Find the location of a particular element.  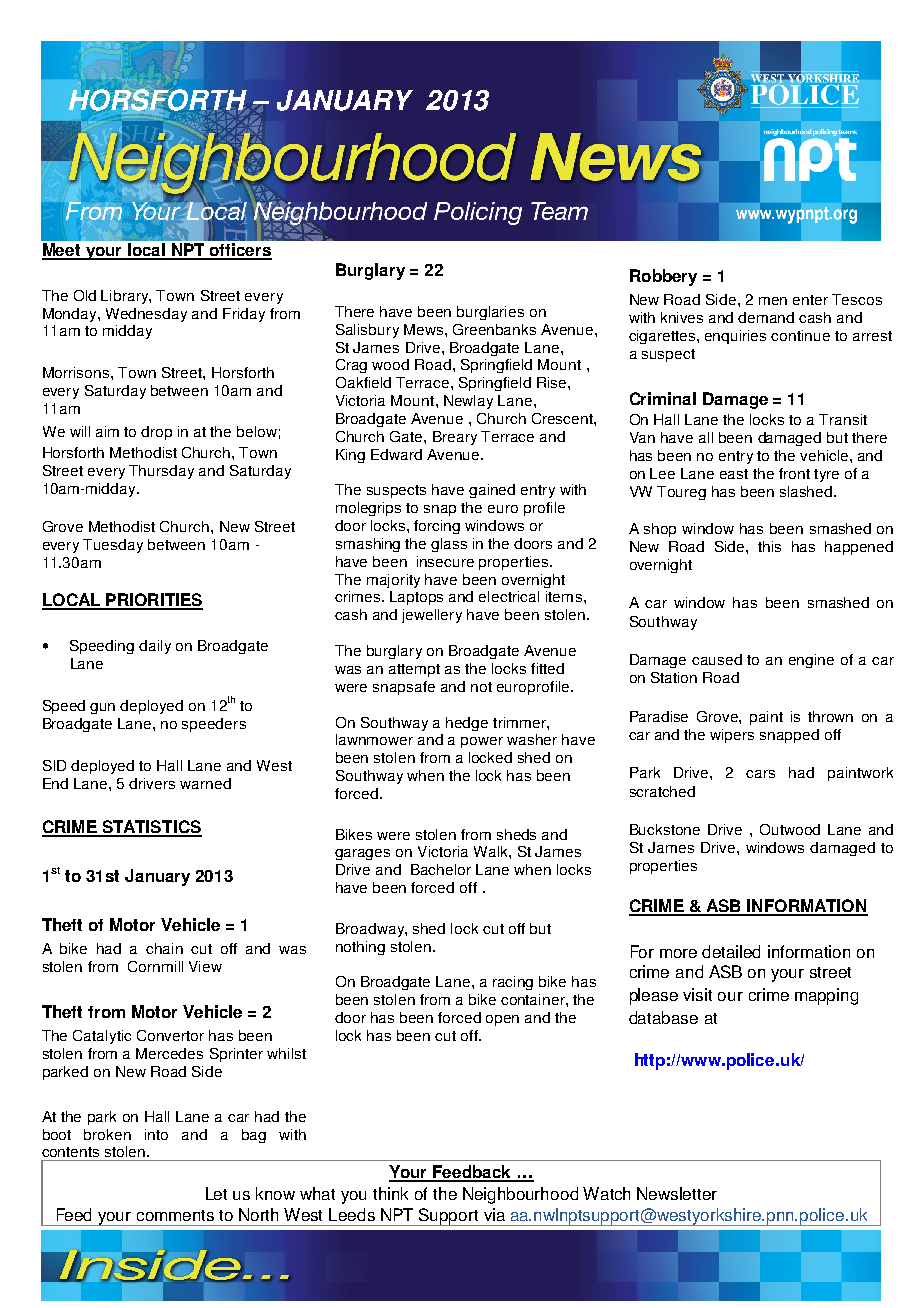

demand is located at coordinates (766, 317).
